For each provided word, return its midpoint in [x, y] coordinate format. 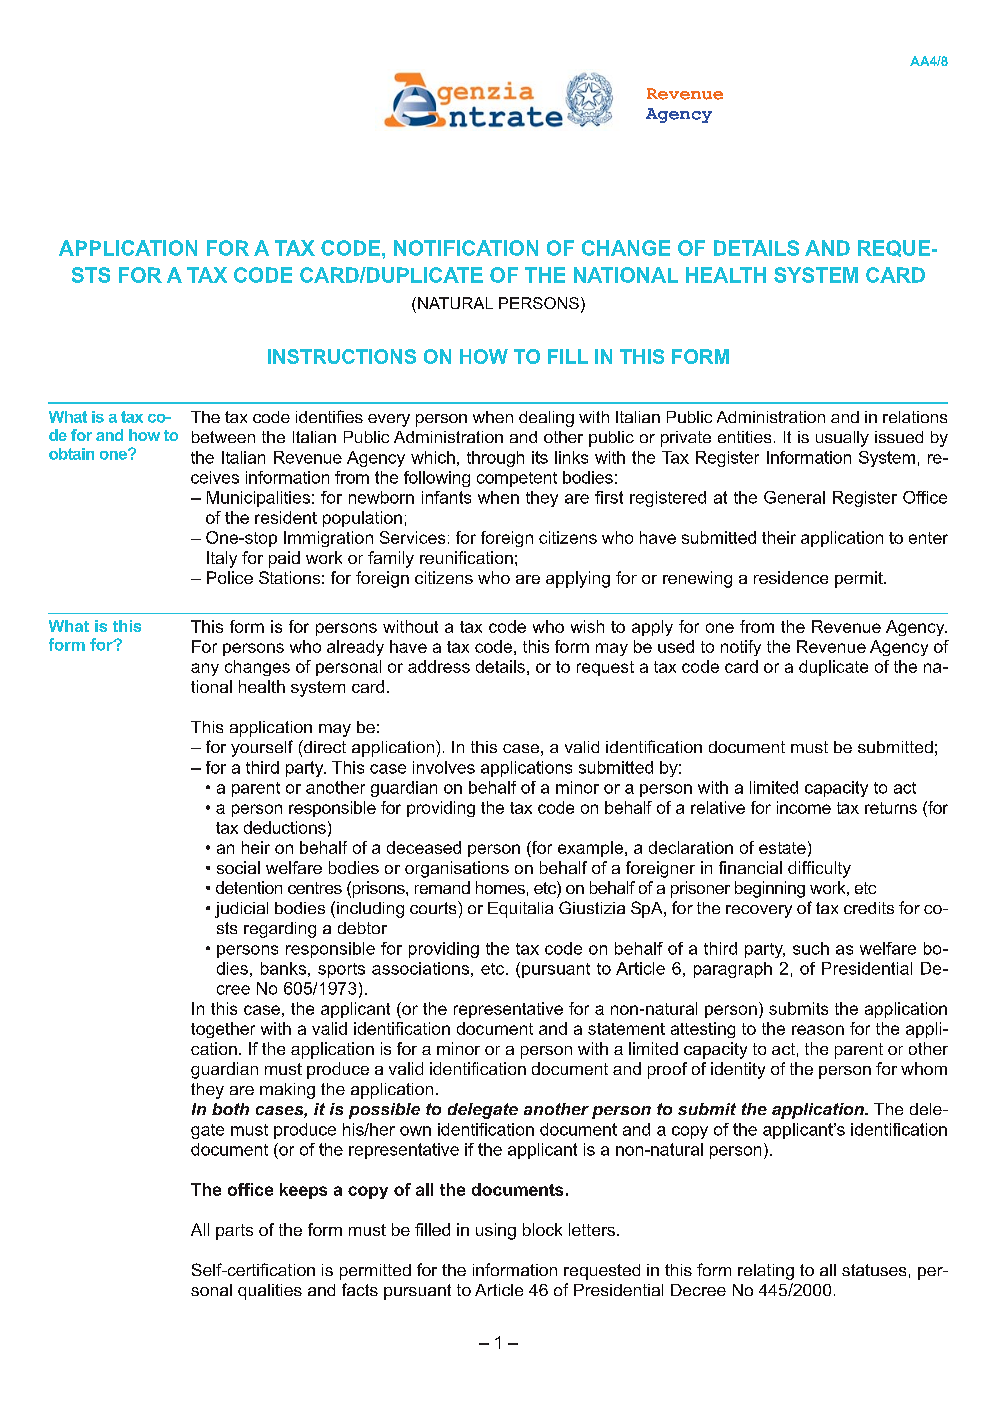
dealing [546, 419]
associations [420, 968]
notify [741, 648]
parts [234, 1232]
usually [842, 439]
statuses [874, 1270]
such [811, 948]
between [223, 437]
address [439, 666]
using [496, 1231]
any [205, 669]
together [223, 1030]
